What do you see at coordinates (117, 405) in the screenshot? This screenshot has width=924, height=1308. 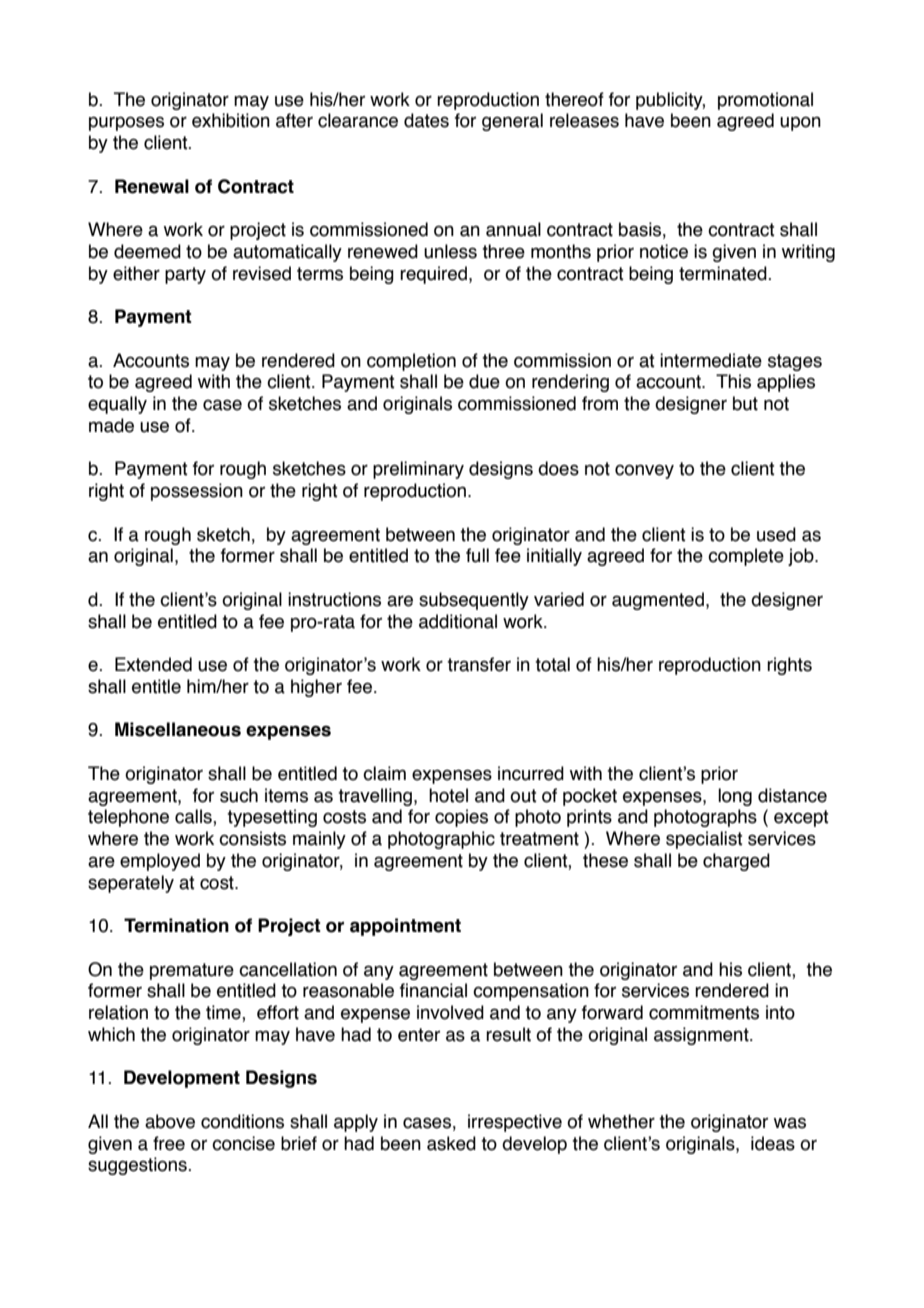 I see `equally` at bounding box center [117, 405].
